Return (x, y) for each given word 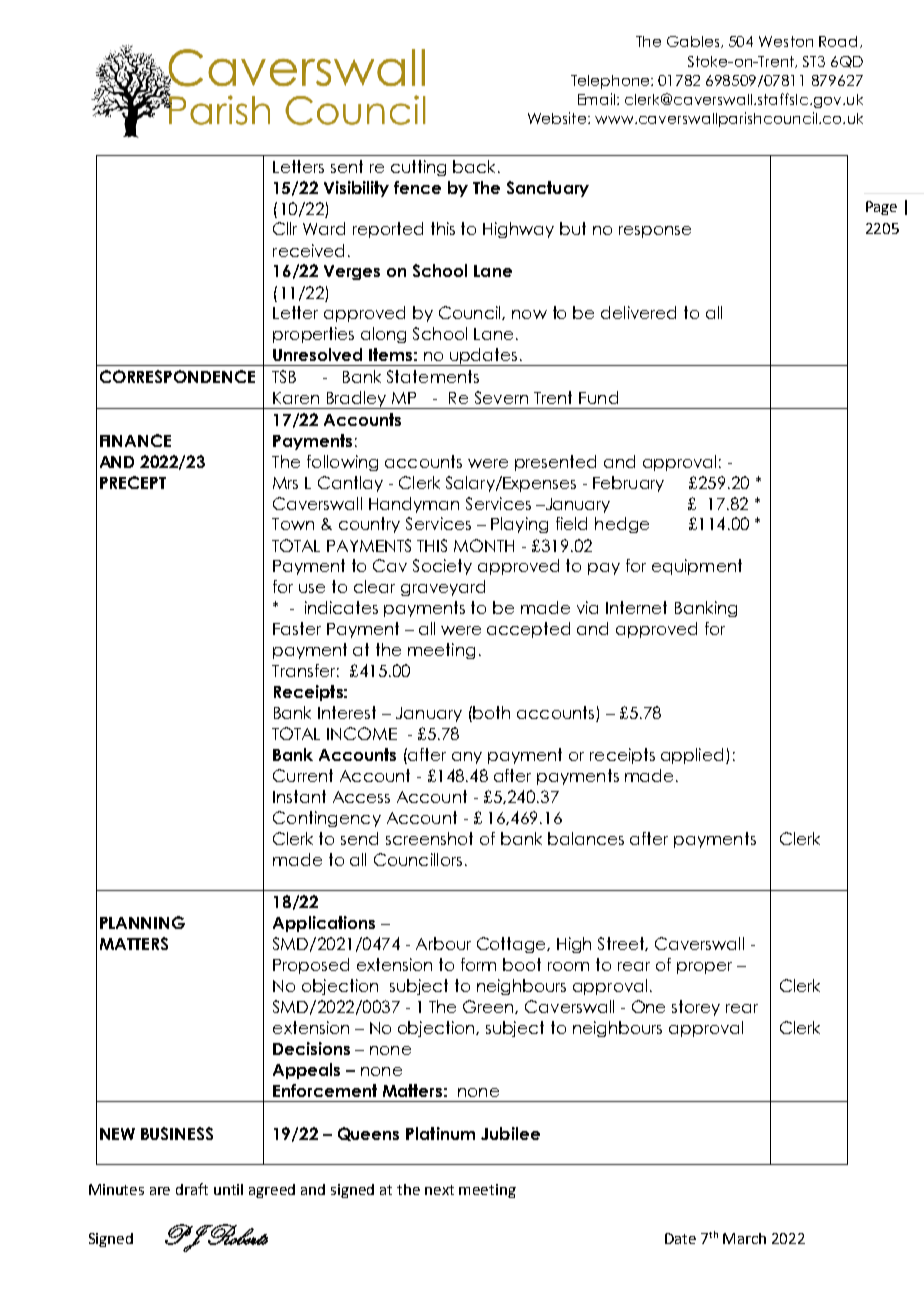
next (439, 1190)
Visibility (356, 189)
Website (557, 118)
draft (192, 1189)
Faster (297, 628)
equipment (697, 567)
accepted (528, 630)
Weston (786, 41)
